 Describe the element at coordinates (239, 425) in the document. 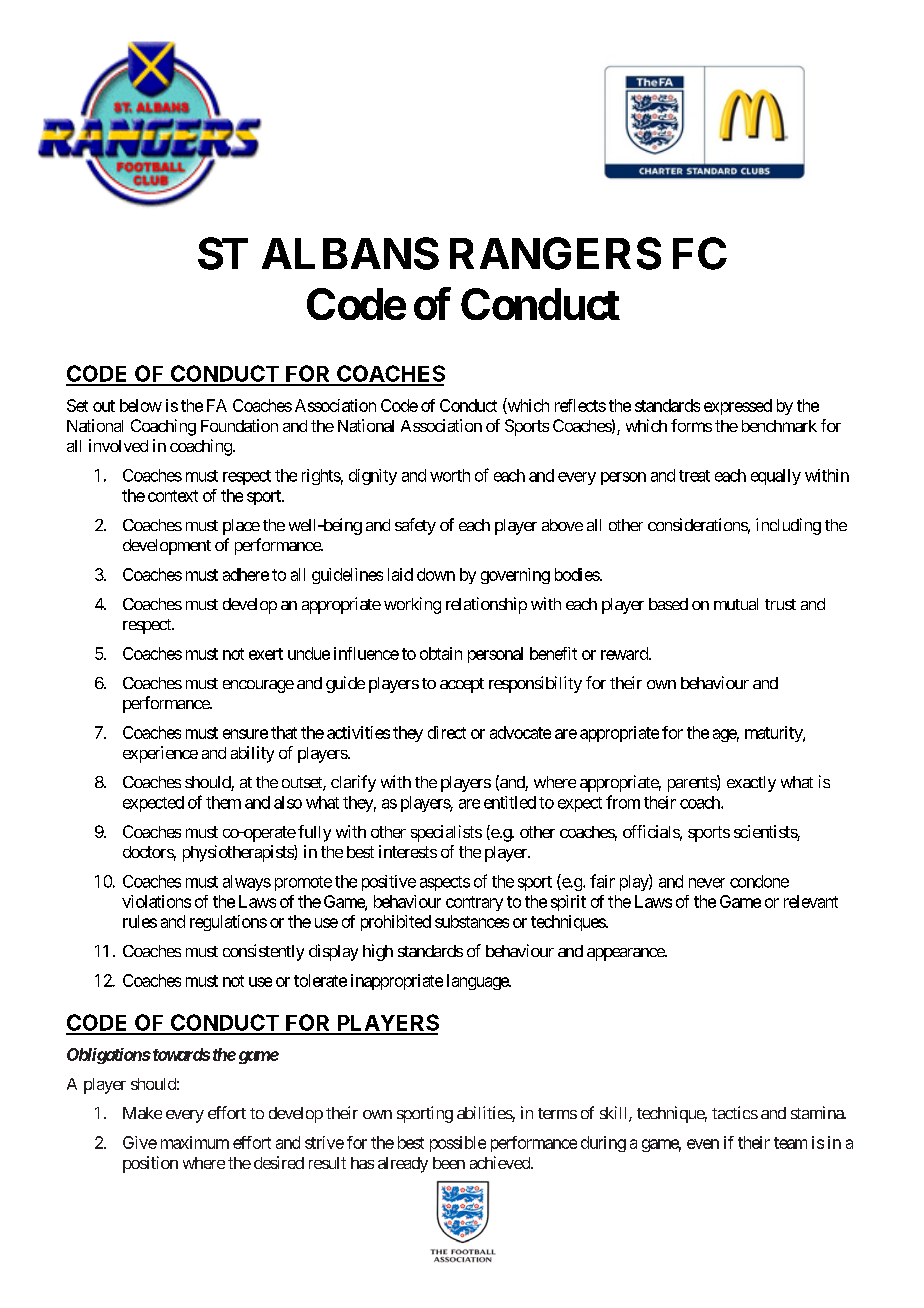

I see `Foundation` at that location.
